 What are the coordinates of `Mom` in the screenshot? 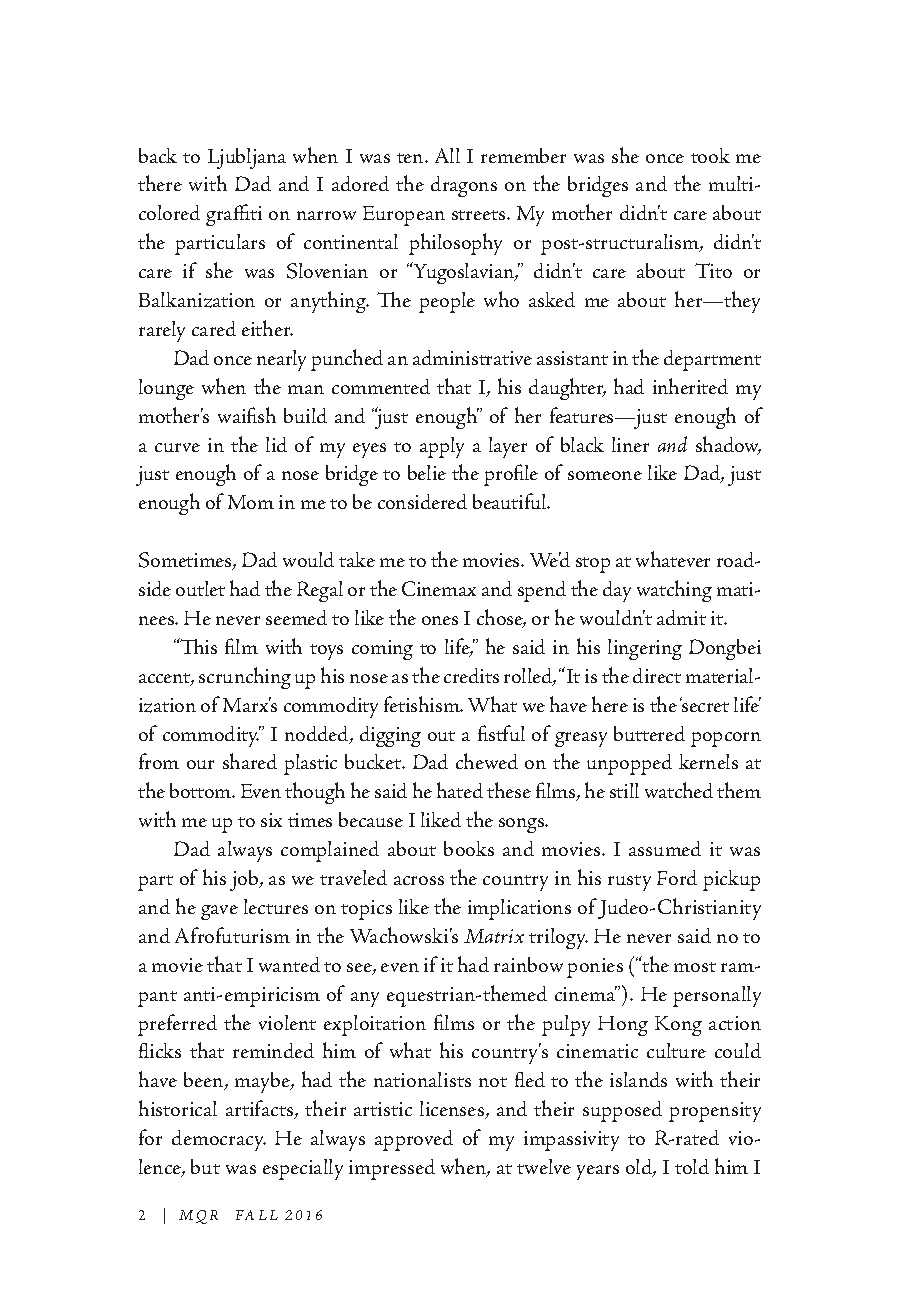 It's located at (251, 502).
